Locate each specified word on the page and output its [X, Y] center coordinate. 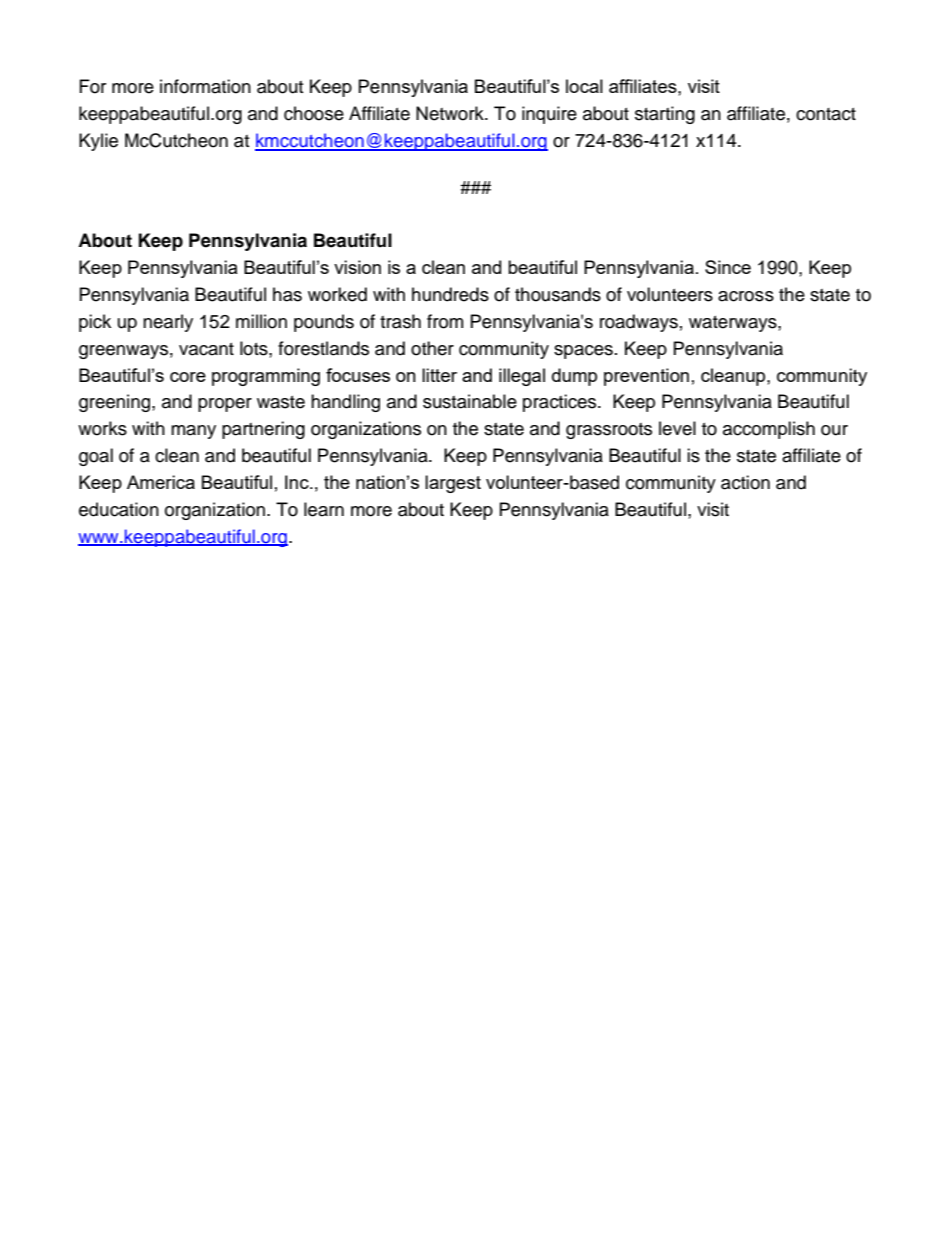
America [161, 482]
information [205, 86]
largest [453, 484]
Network [451, 113]
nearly [168, 323]
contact [826, 114]
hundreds [450, 294]
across [746, 296]
